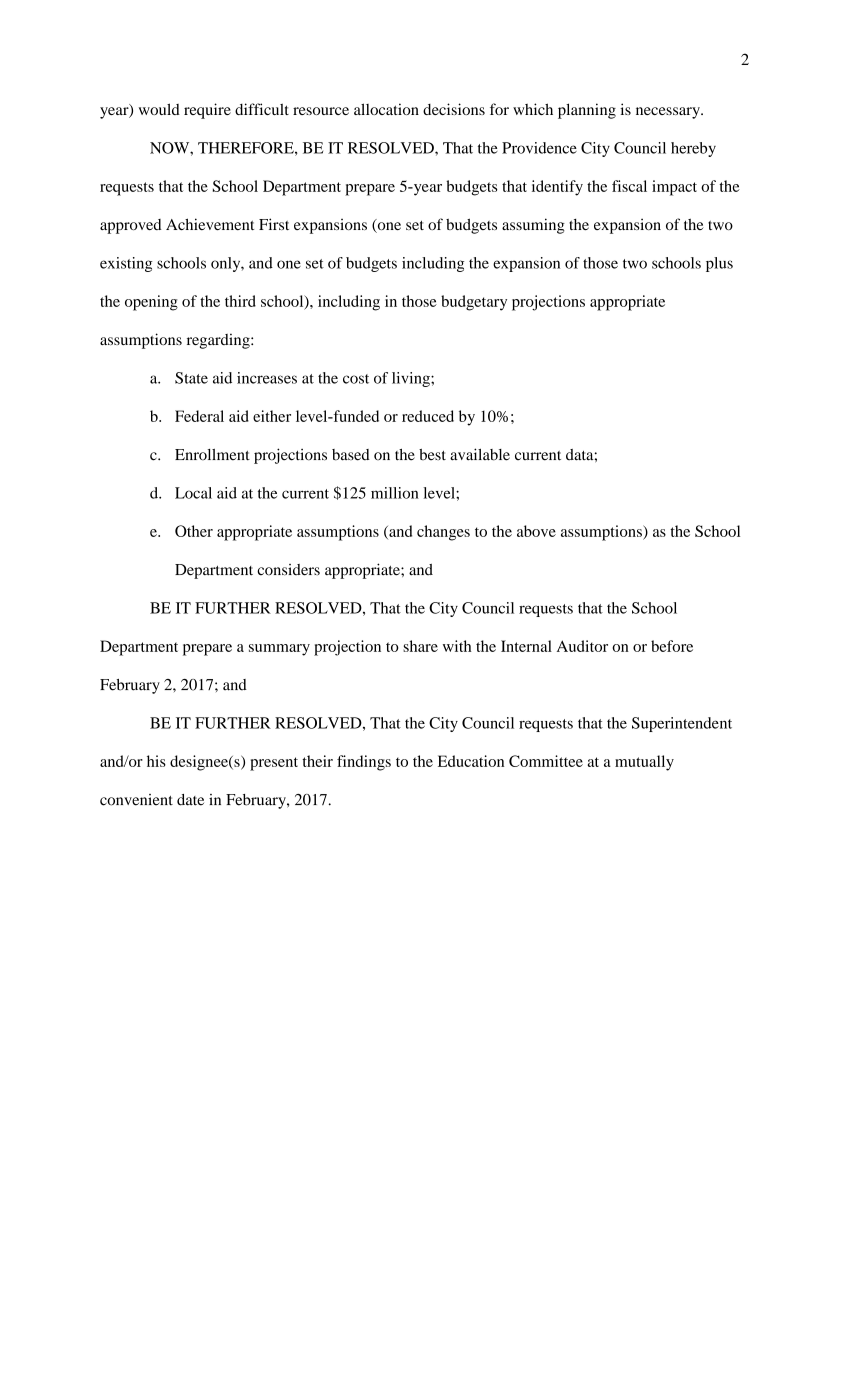 This screenshot has height=1400, width=849. What do you see at coordinates (191, 378) in the screenshot?
I see `State` at bounding box center [191, 378].
